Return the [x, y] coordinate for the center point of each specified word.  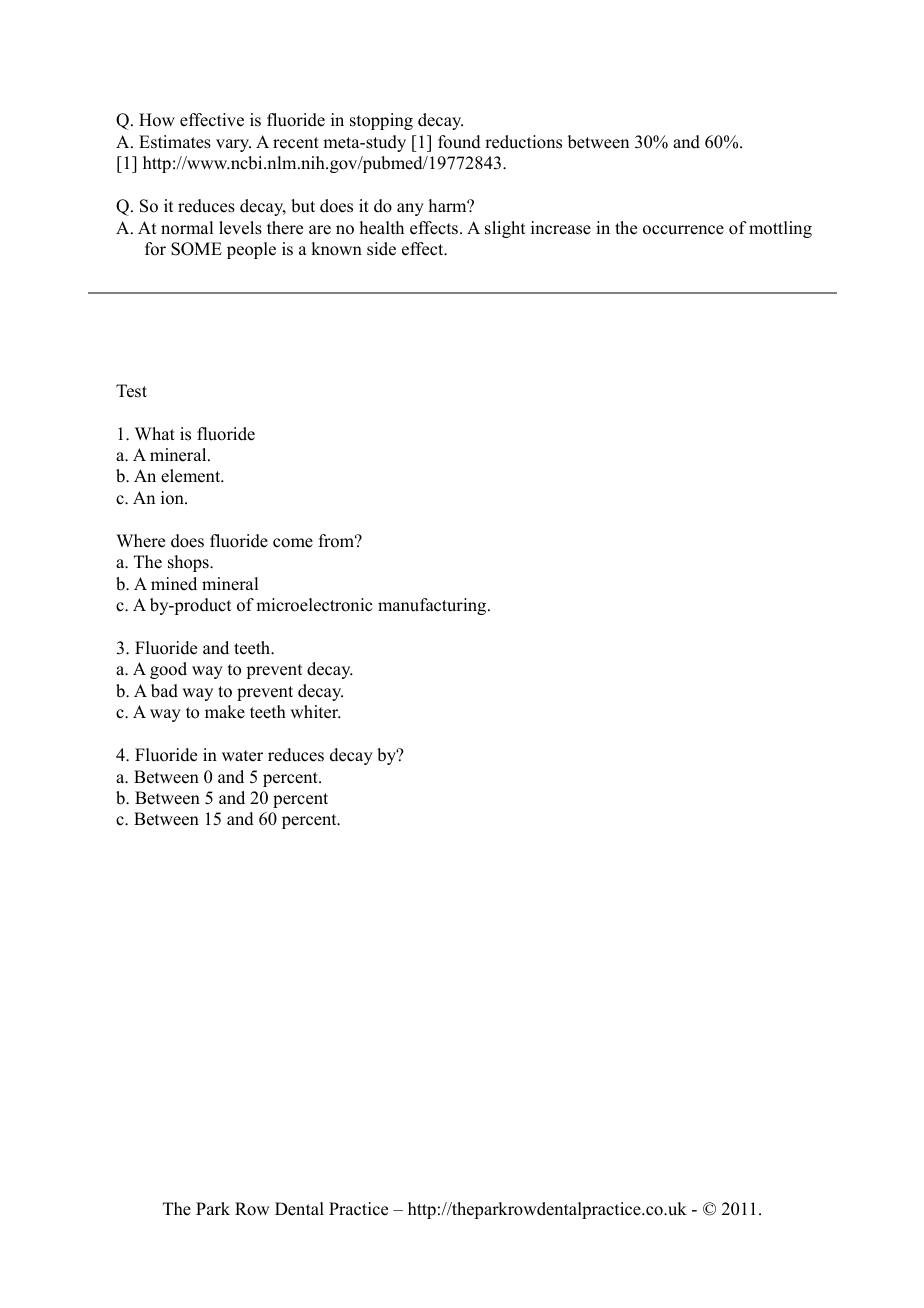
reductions [523, 142]
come [293, 543]
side [381, 249]
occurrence [683, 230]
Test [131, 391]
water [242, 756]
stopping [381, 121]
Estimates [175, 142]
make [225, 712]
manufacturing [433, 606]
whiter [315, 712]
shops [189, 563]
